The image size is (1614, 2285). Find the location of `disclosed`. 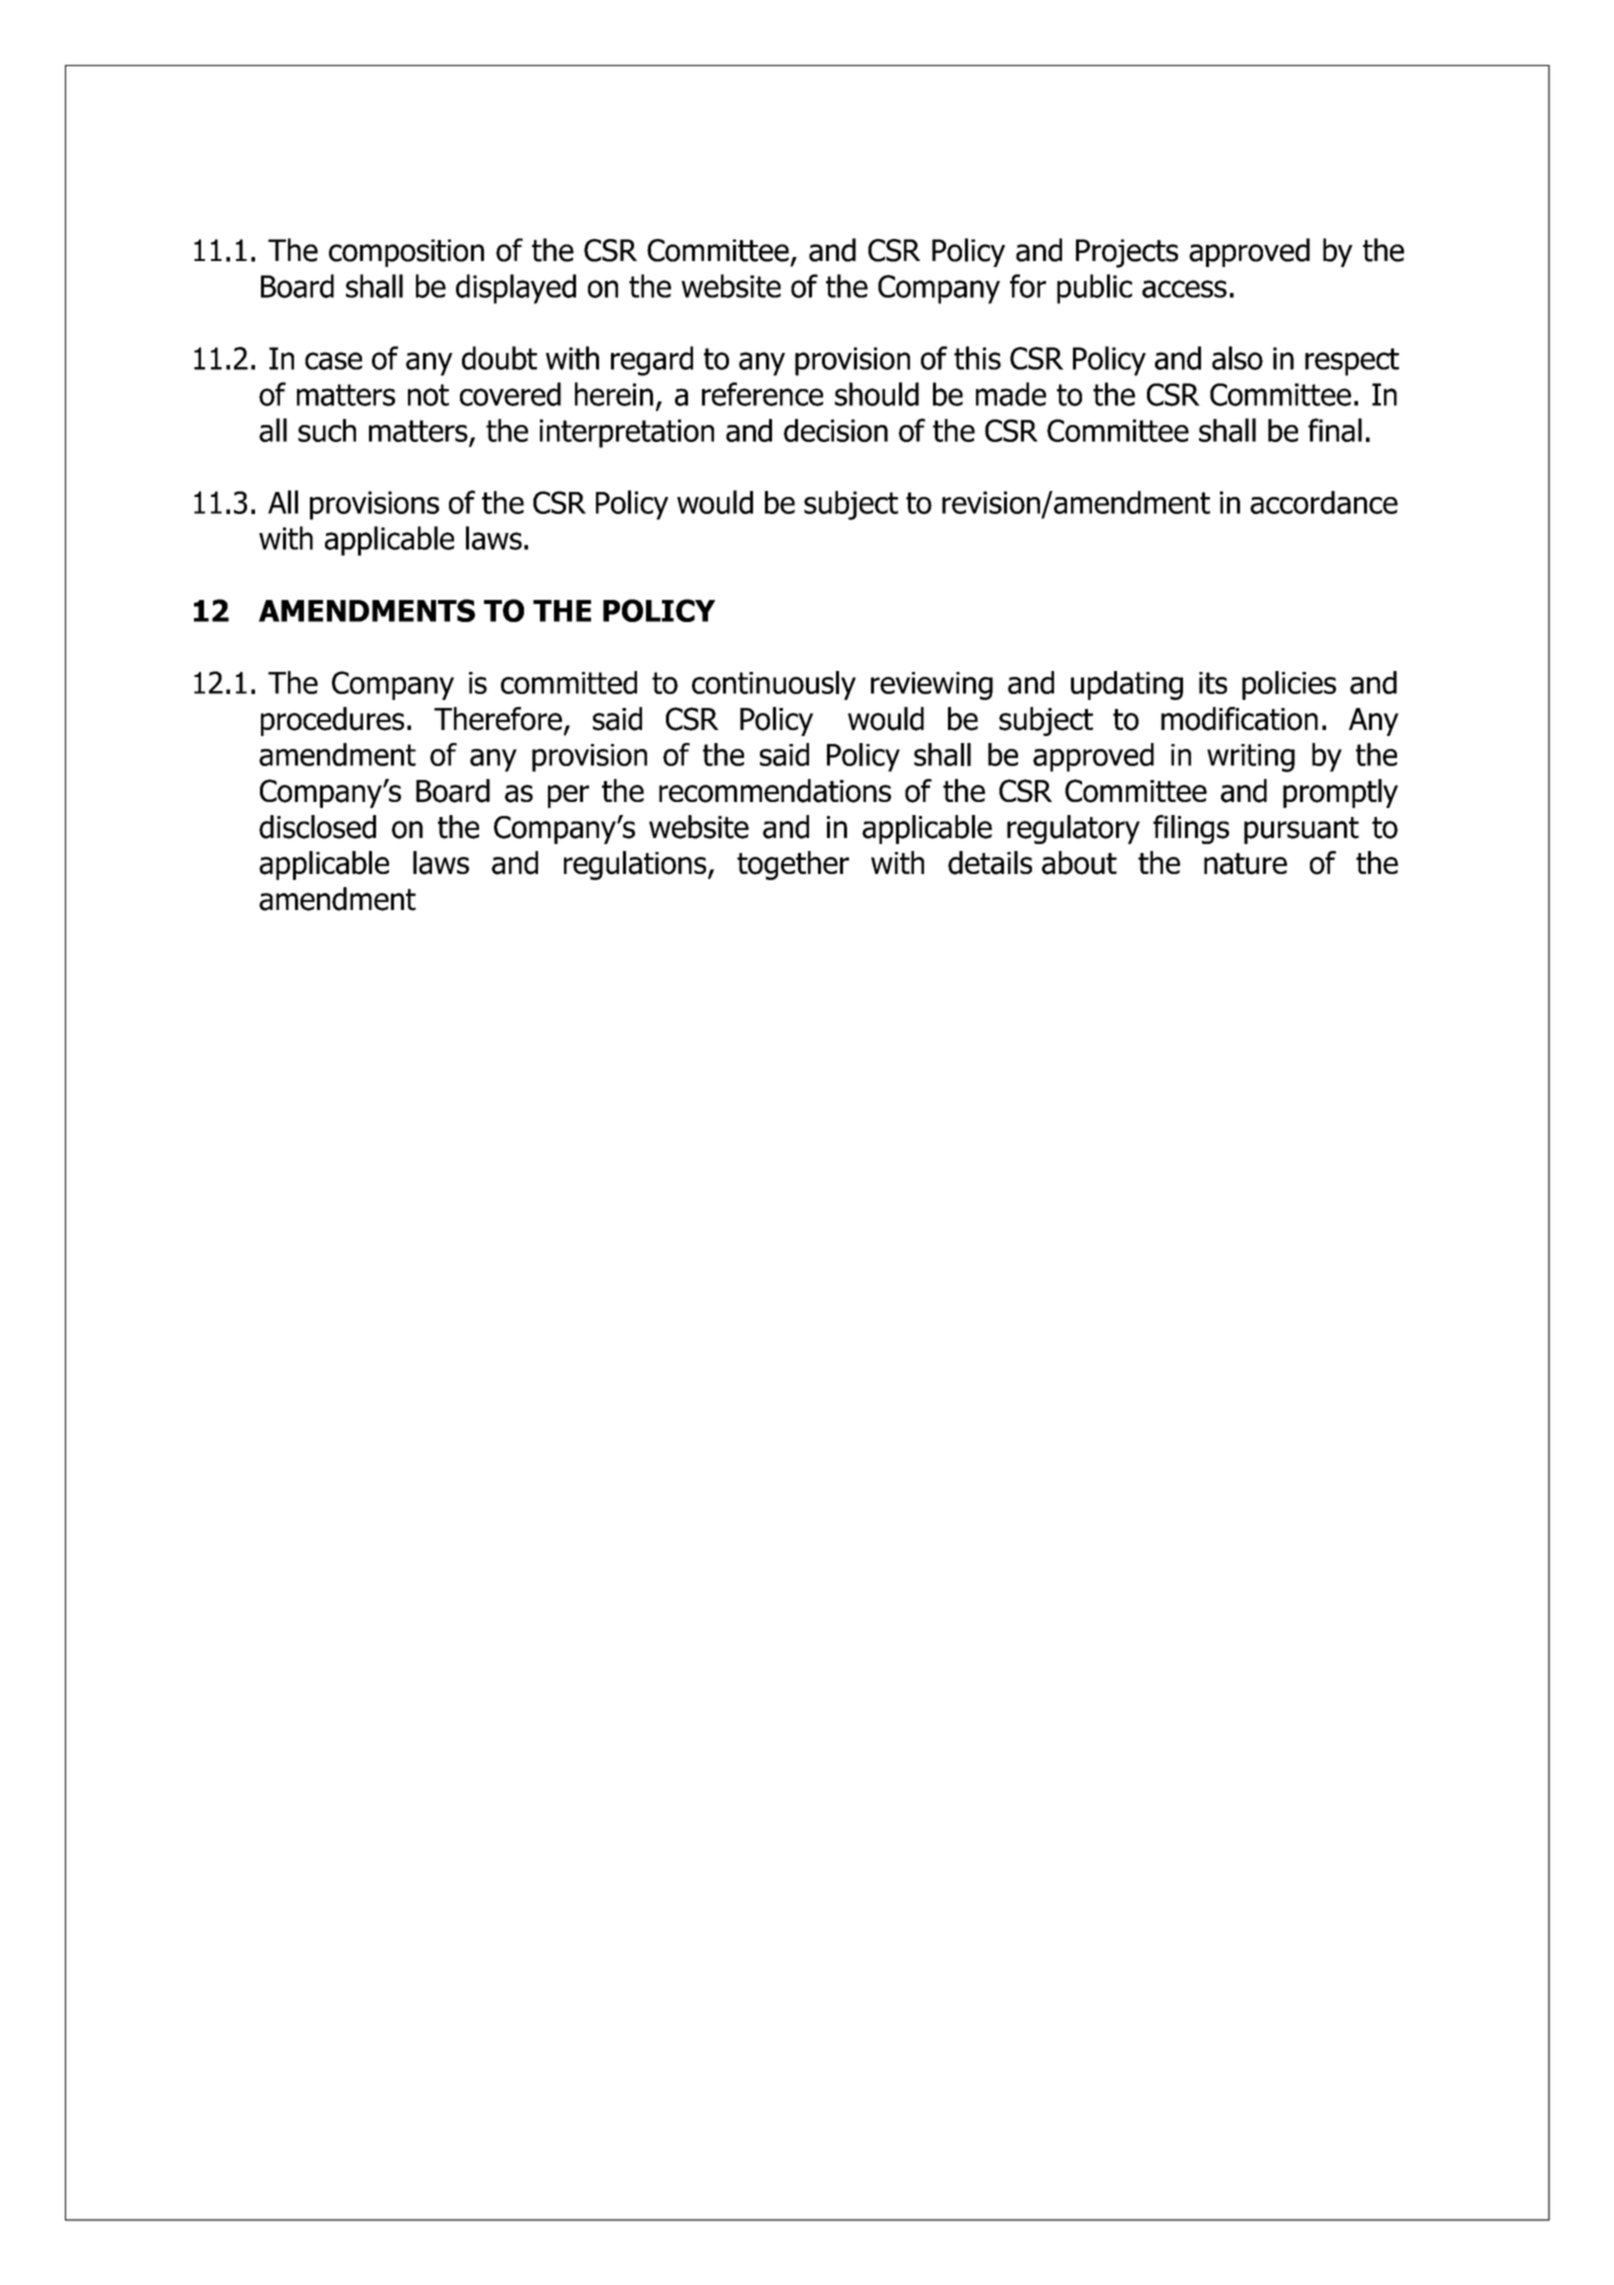

disclosed is located at coordinates (317, 827).
